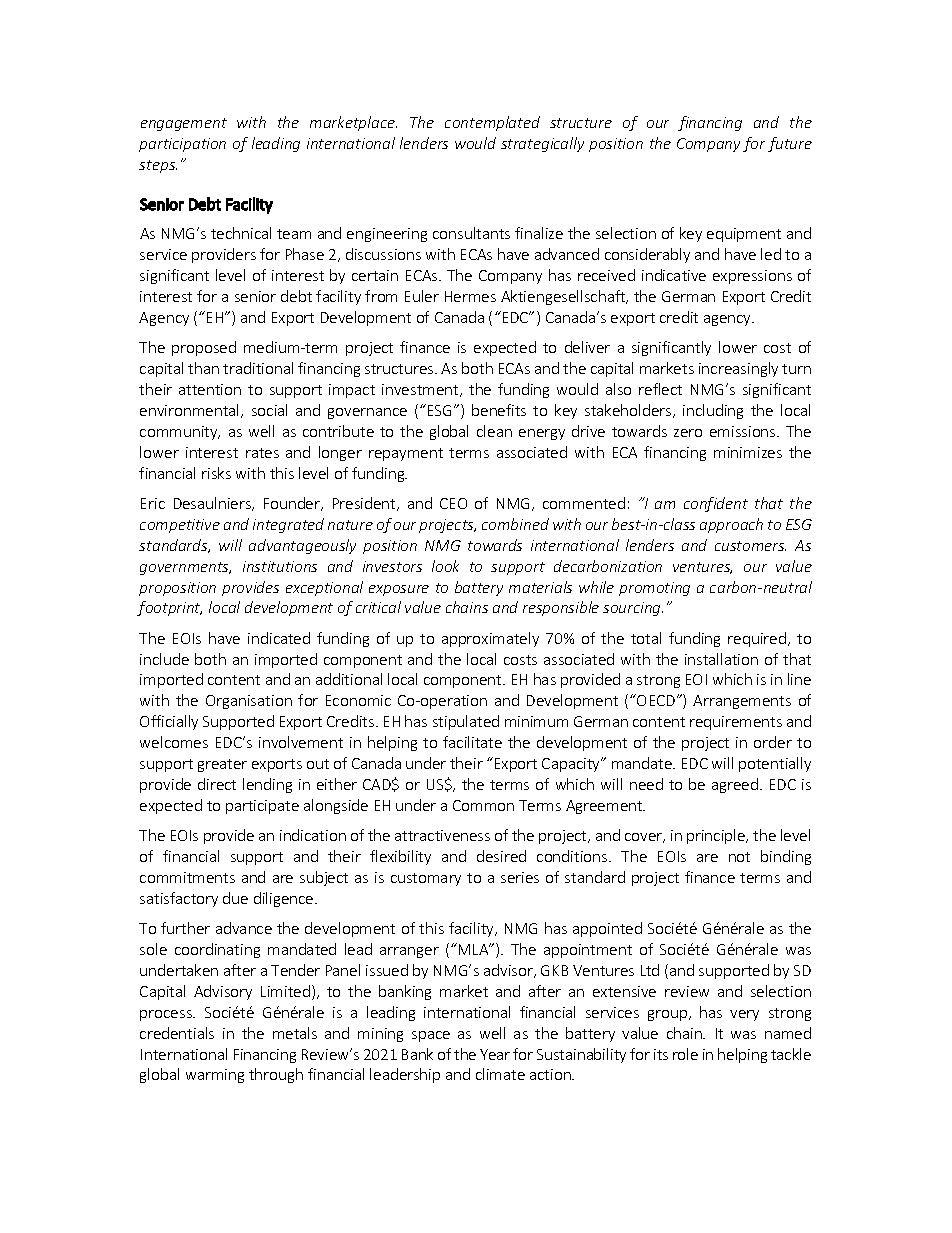 The width and height of the document is (952, 1233). I want to click on facilitate, so click(472, 742).
